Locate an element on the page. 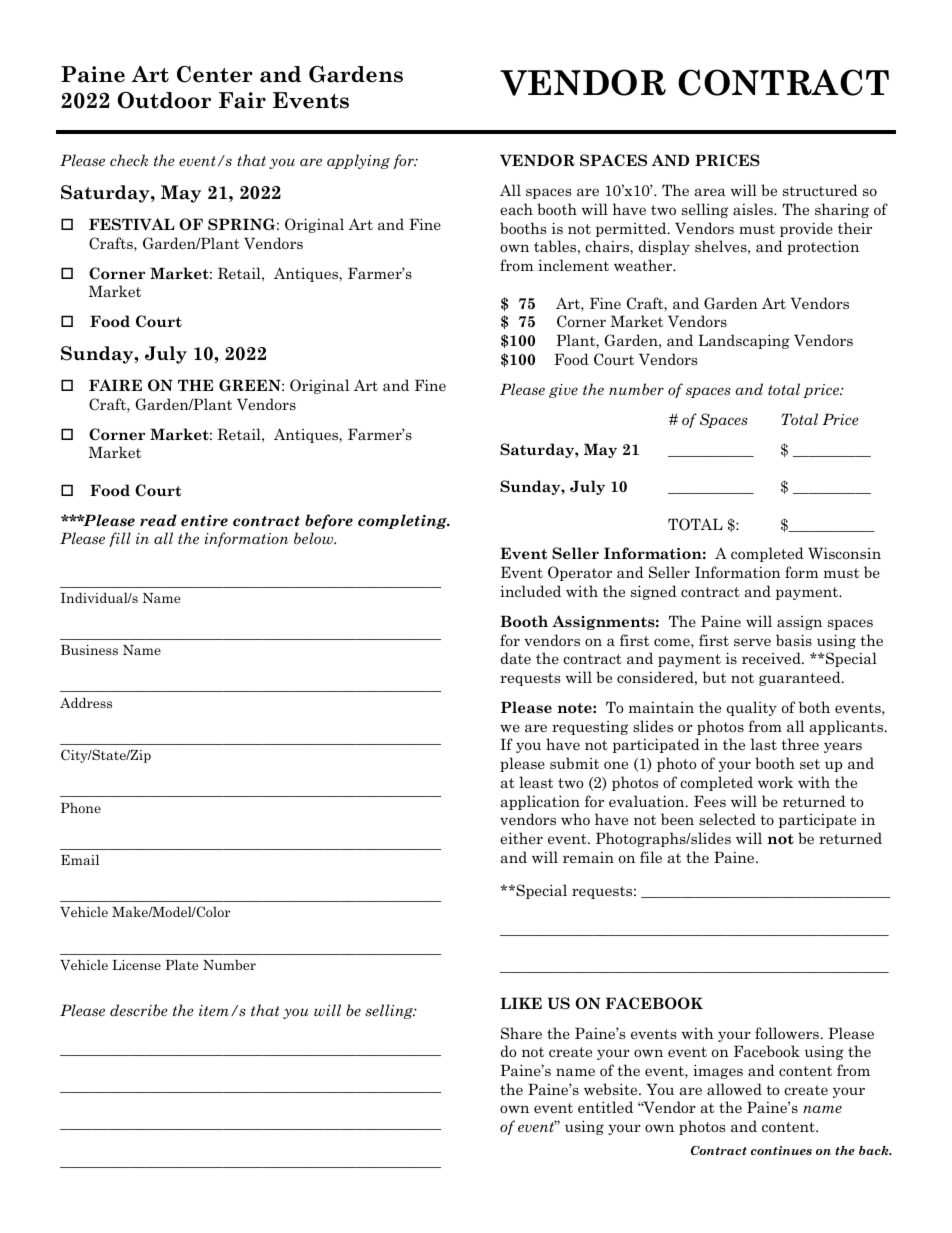 The width and height of the image is (952, 1233). applying is located at coordinates (358, 161).
